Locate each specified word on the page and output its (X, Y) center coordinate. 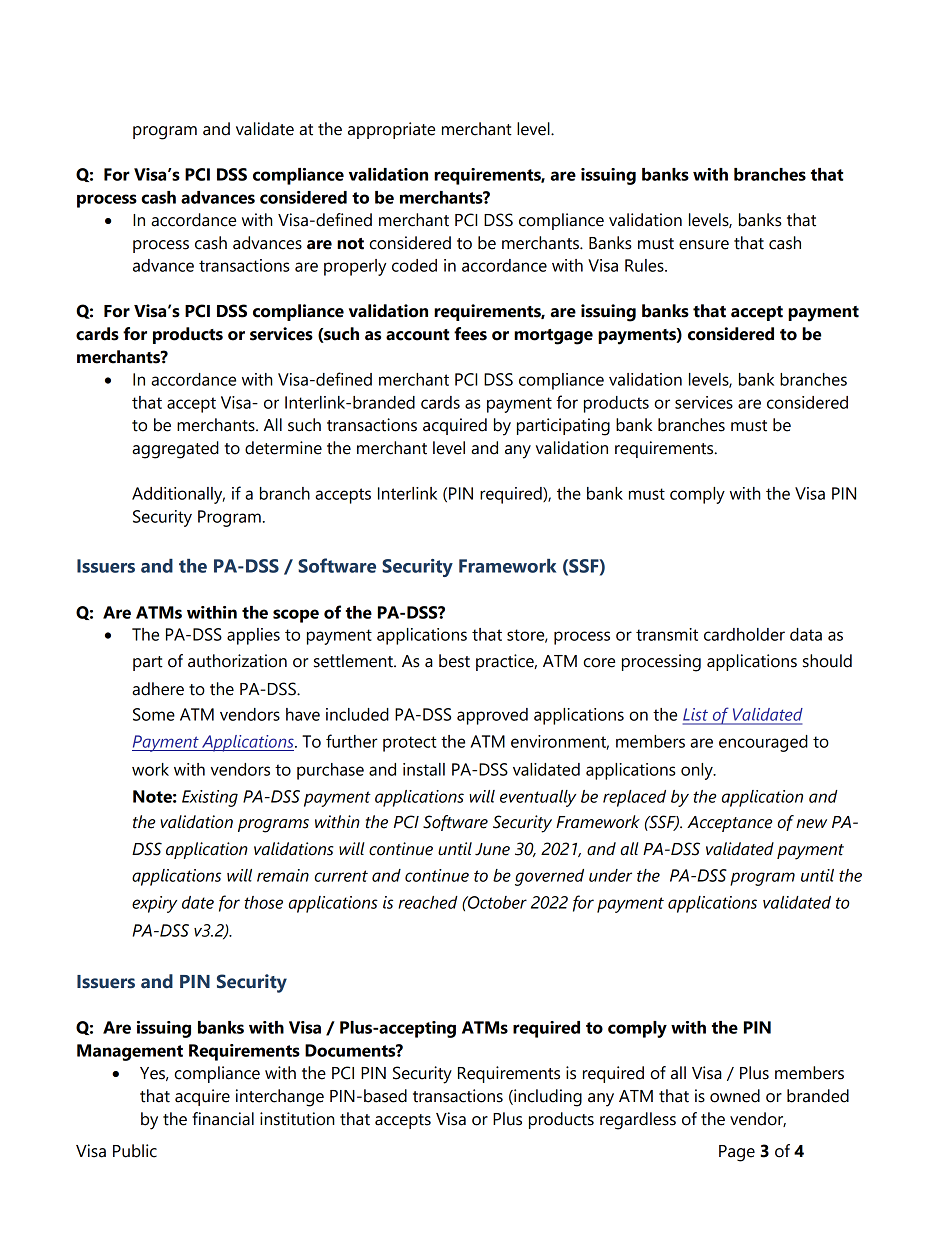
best (454, 661)
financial (223, 1119)
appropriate (391, 130)
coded (414, 265)
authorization (237, 661)
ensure (704, 245)
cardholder (744, 634)
